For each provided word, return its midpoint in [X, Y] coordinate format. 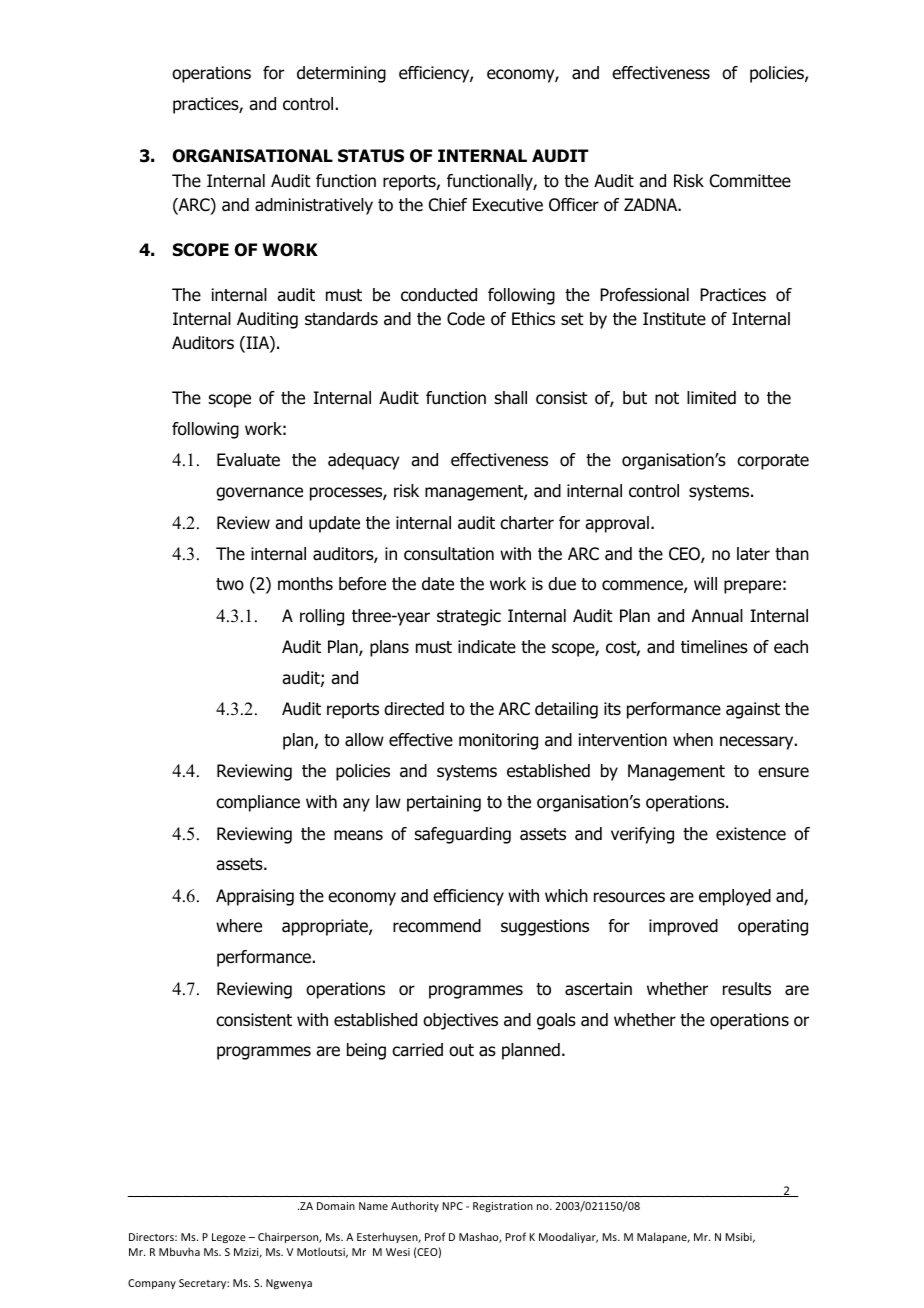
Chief [448, 205]
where [239, 926]
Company [152, 1284]
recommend [437, 926]
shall [511, 398]
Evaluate [248, 460]
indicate [487, 647]
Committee [750, 181]
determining [341, 74]
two [230, 584]
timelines [714, 647]
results [747, 989]
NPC [452, 1206]
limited [711, 398]
